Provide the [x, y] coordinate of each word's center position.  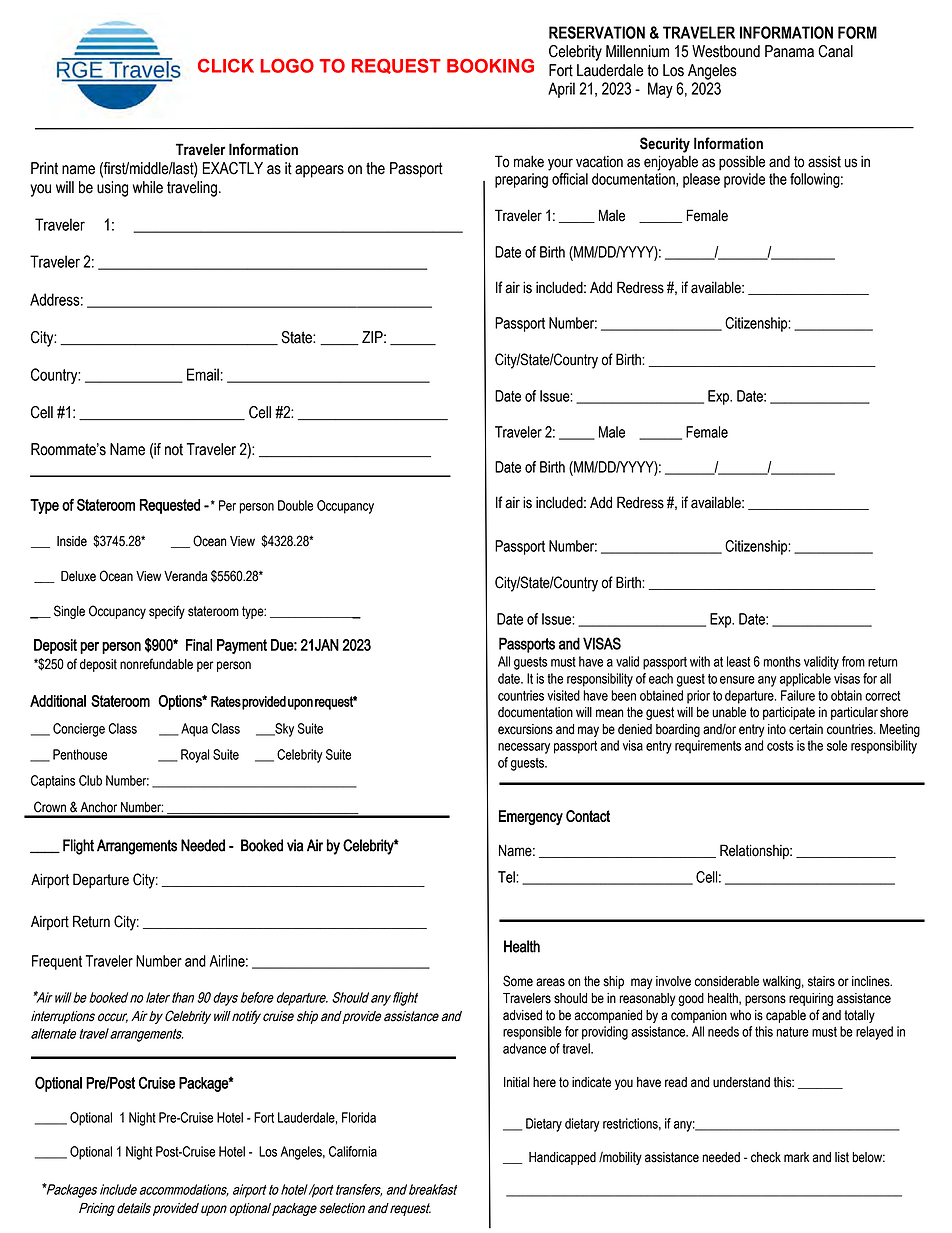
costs [780, 746]
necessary [524, 748]
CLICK [226, 66]
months [782, 661]
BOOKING [490, 66]
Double [295, 505]
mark [796, 1157]
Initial [516, 1082]
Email [203, 374]
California [353, 1151]
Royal [195, 756]
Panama [789, 51]
